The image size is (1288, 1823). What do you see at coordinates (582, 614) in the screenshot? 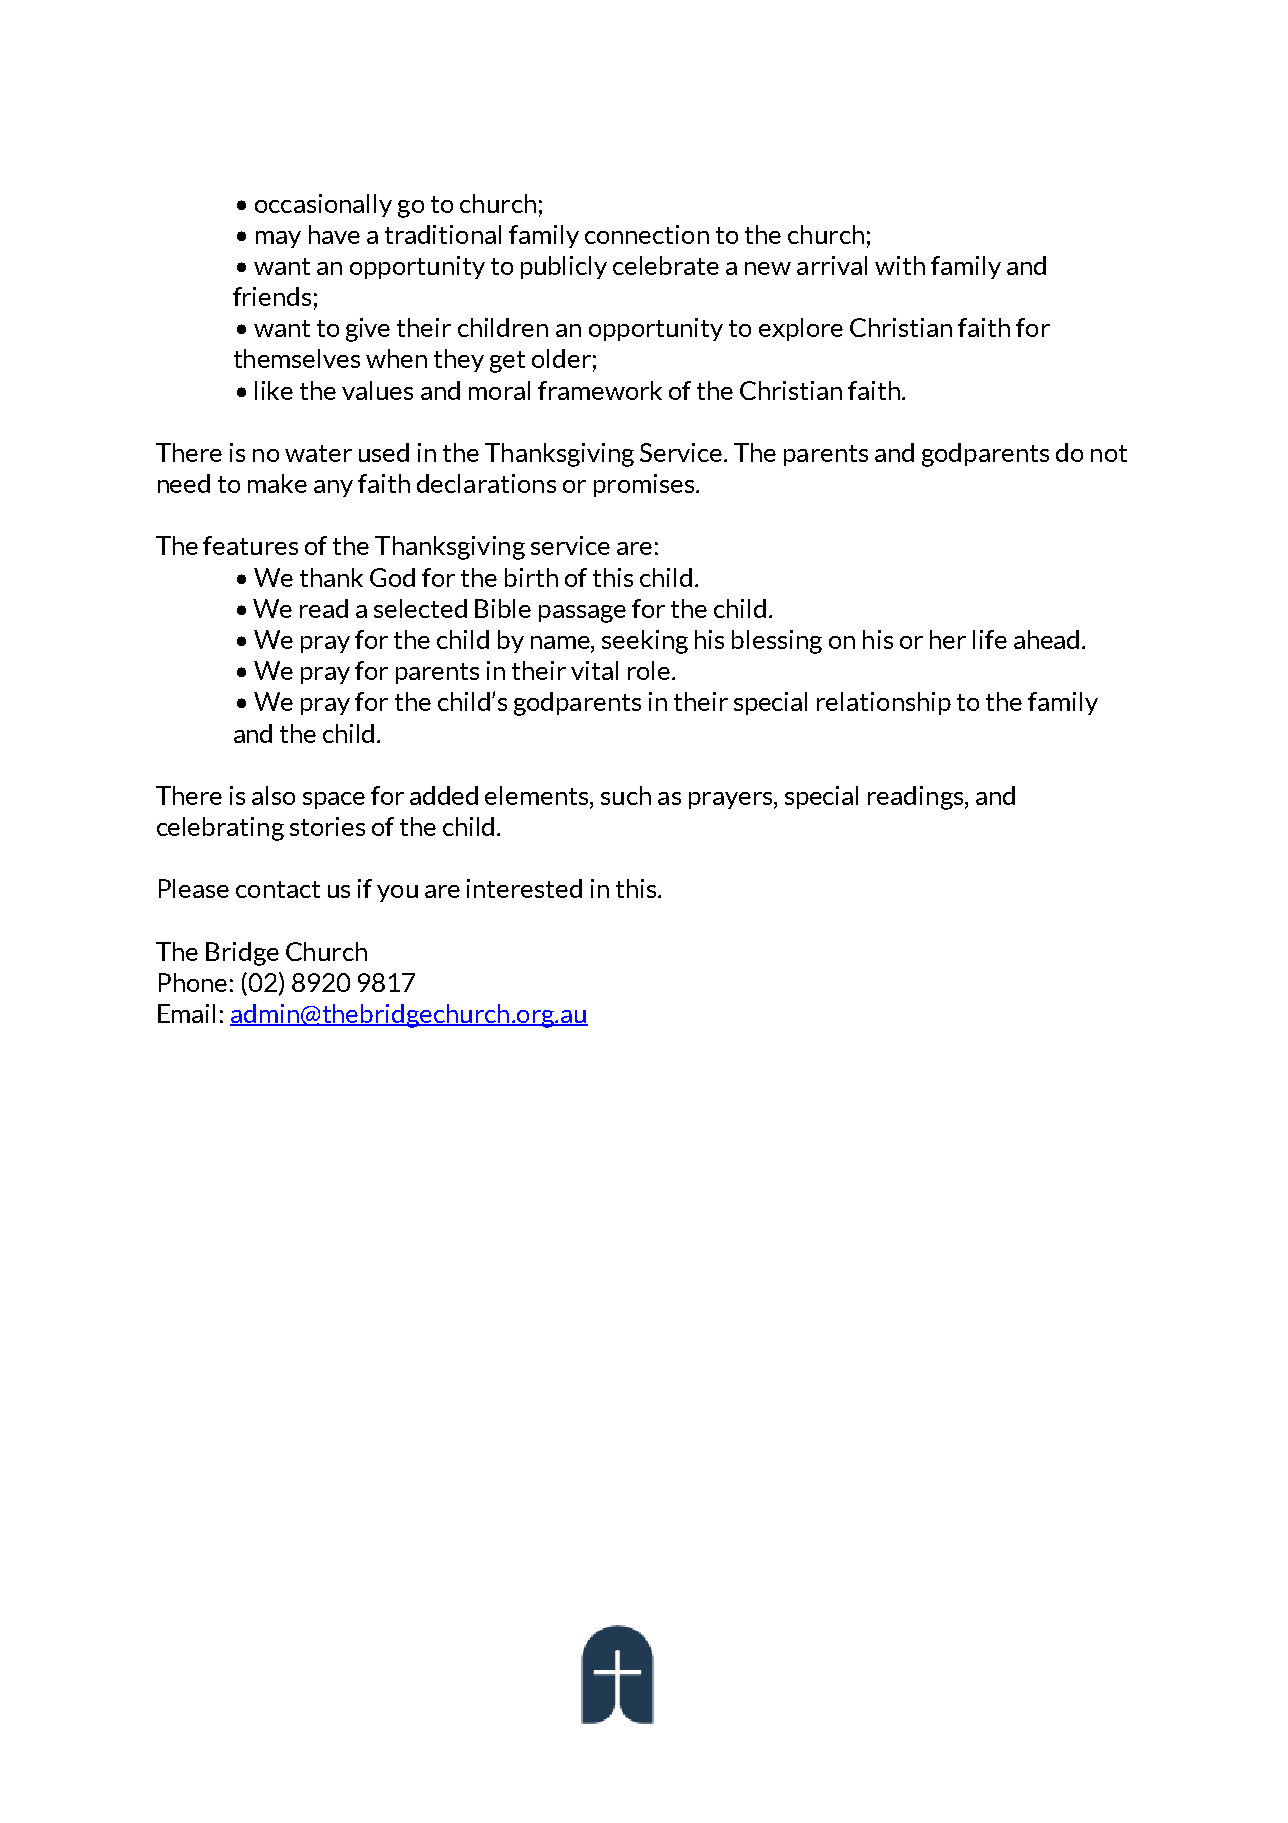
I see `passage` at bounding box center [582, 614].
